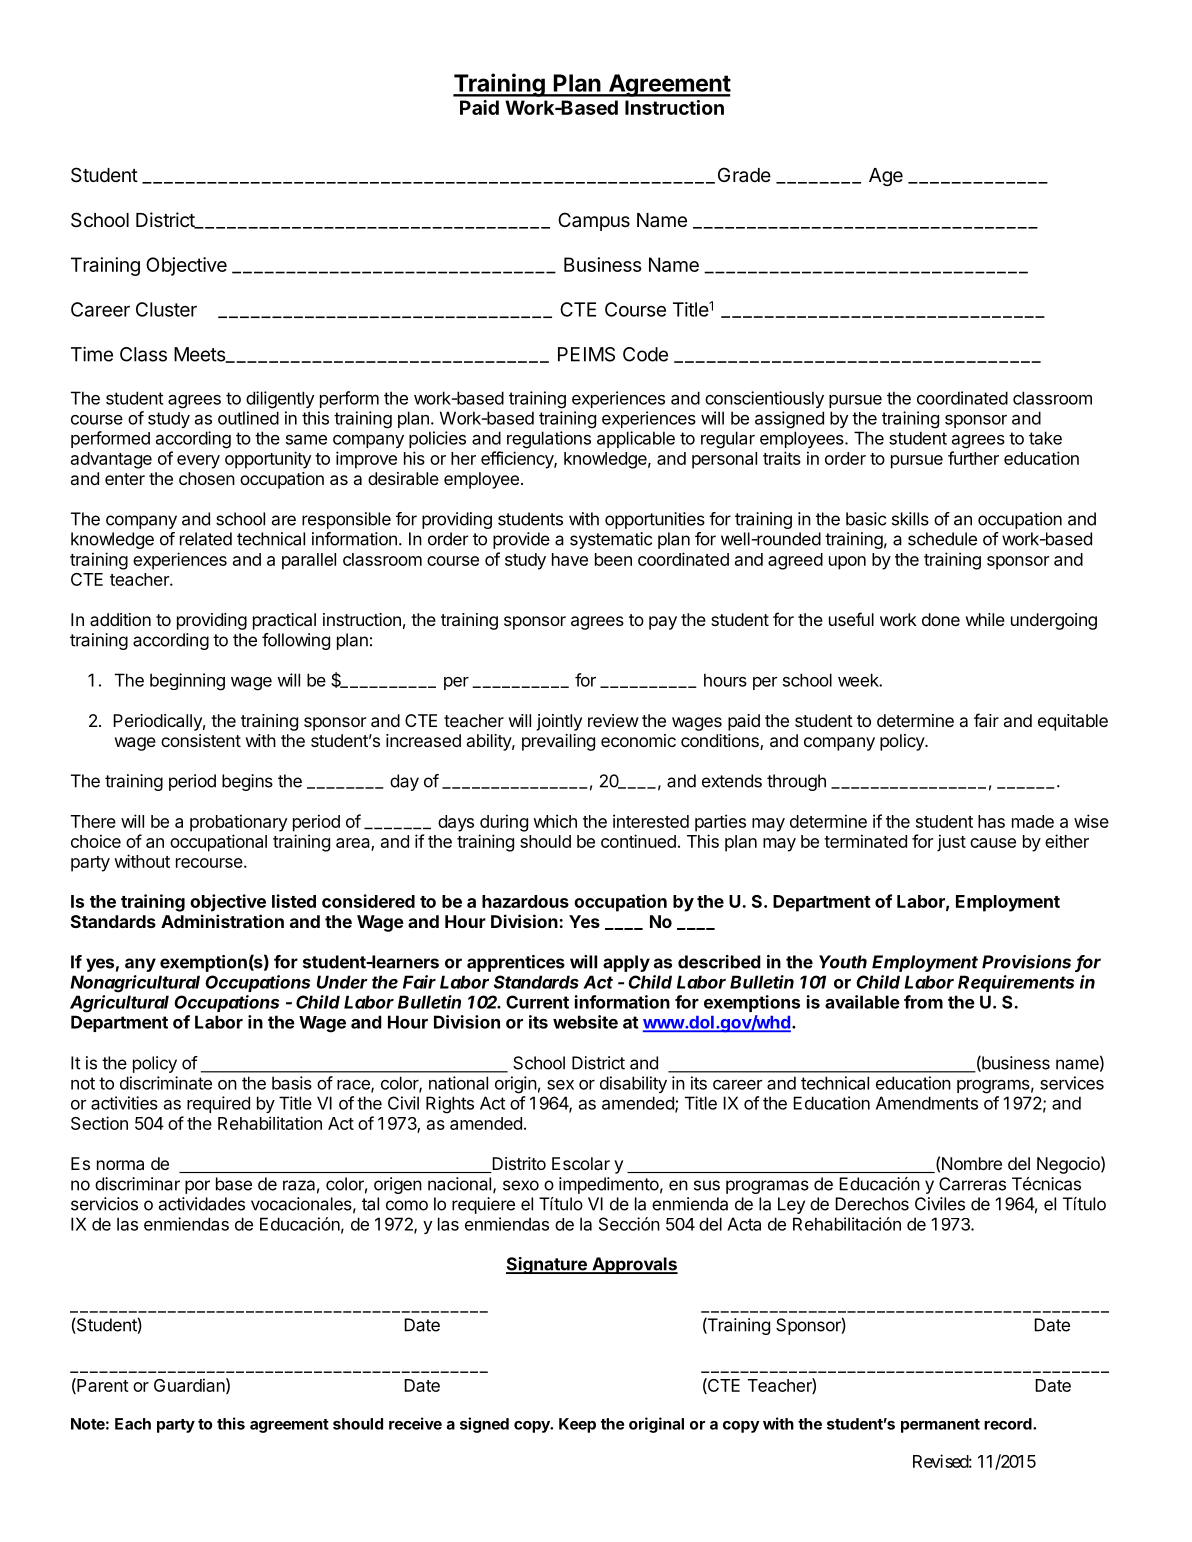 This page has height=1542, width=1192. What do you see at coordinates (1045, 438) in the page?
I see `take` at bounding box center [1045, 438].
